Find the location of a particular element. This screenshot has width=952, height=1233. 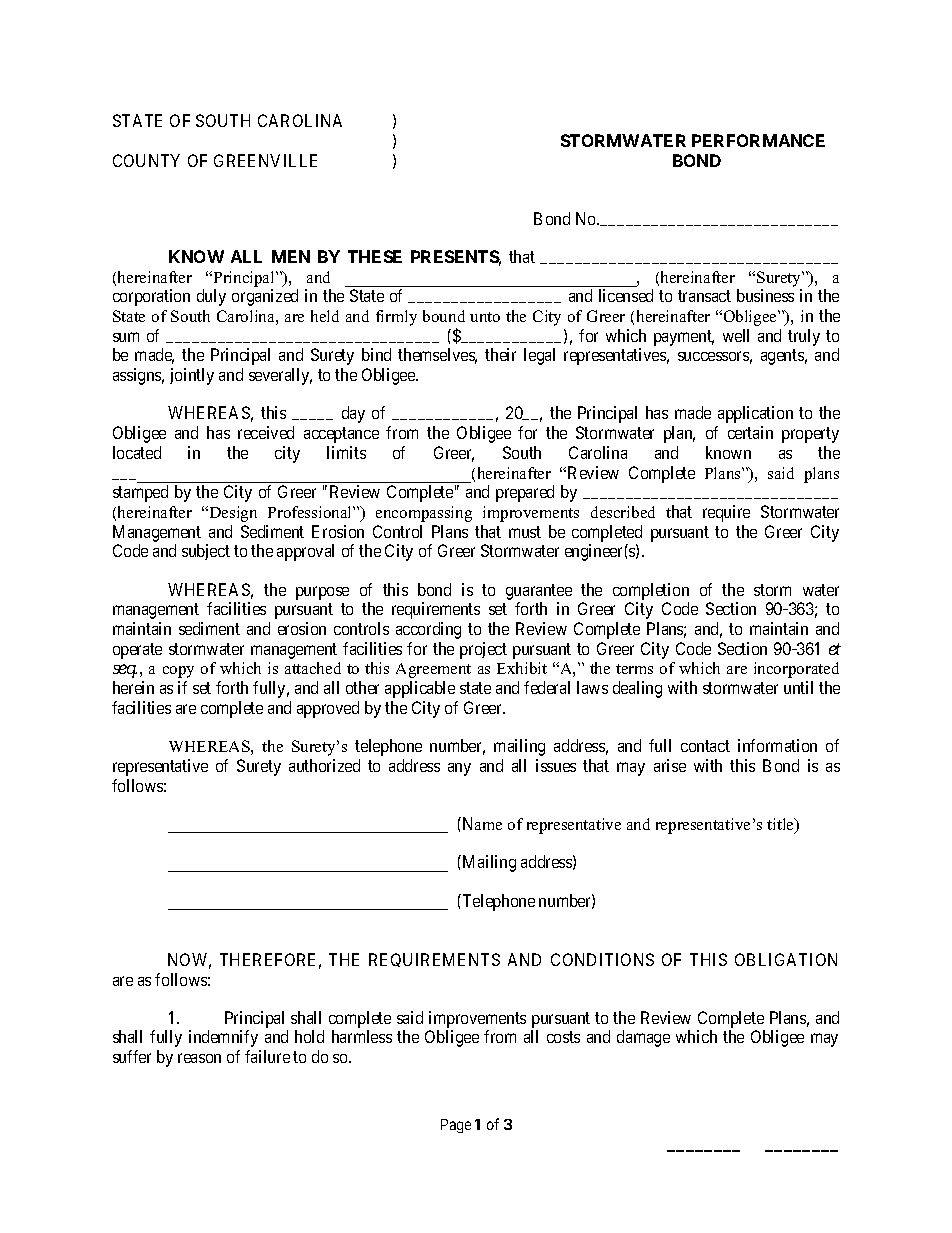

incorporated is located at coordinates (796, 670).
